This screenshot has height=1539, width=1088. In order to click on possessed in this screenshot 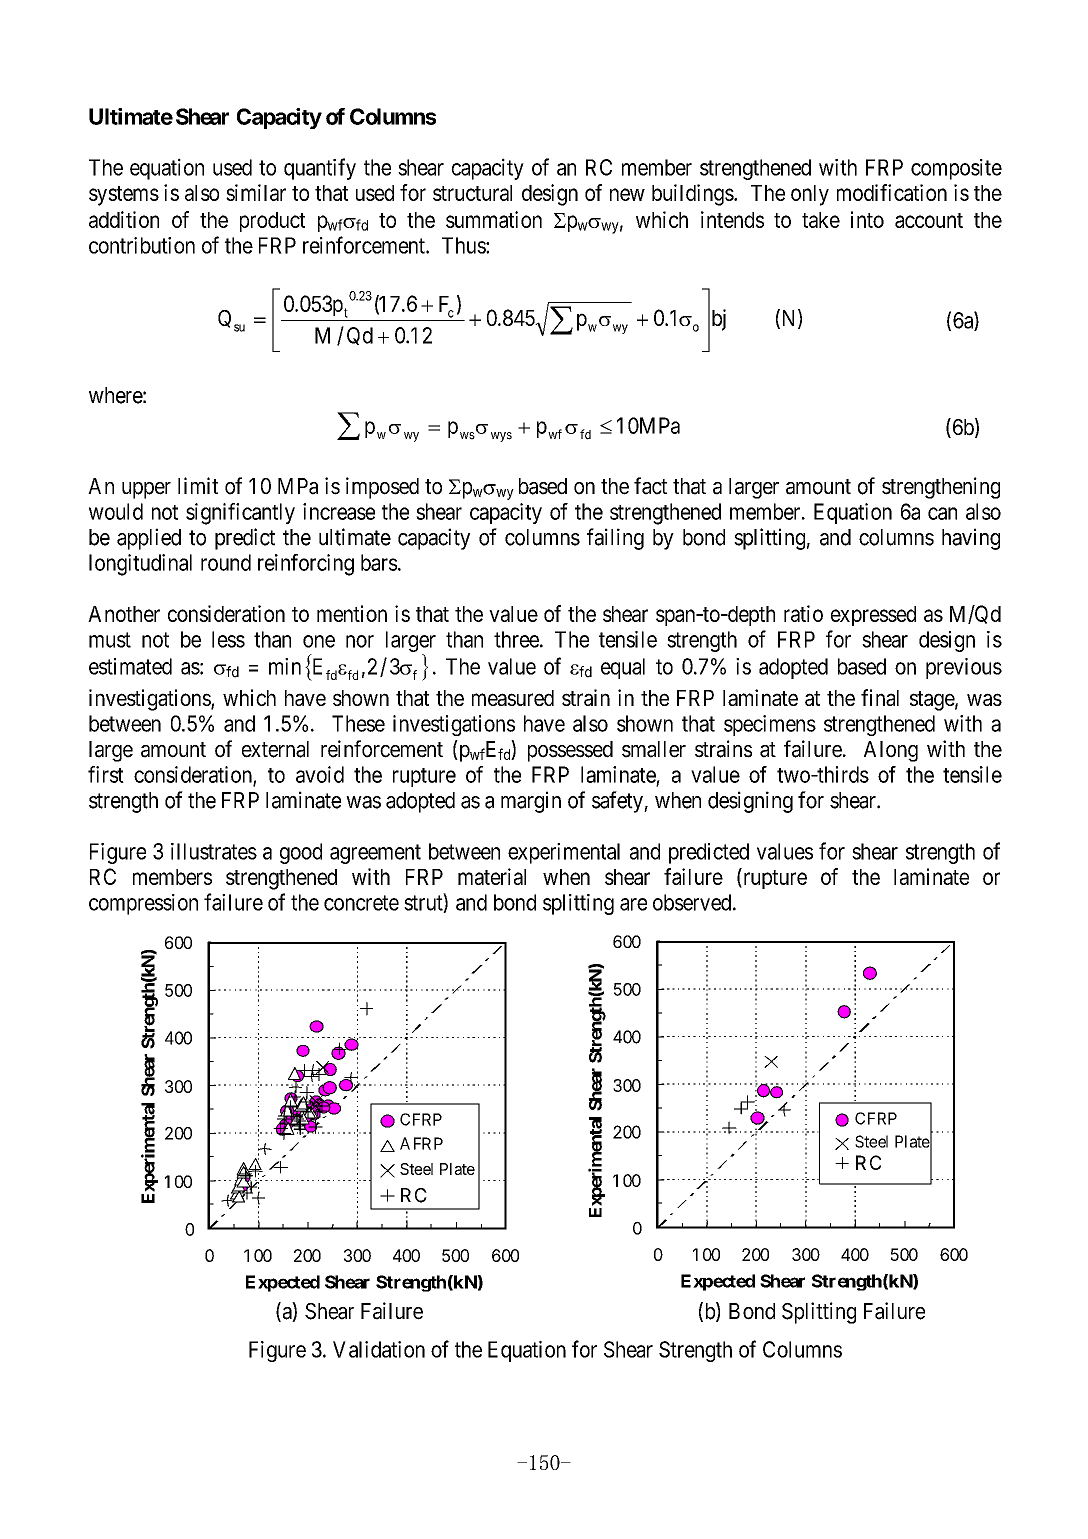, I will do `click(570, 751)`.
